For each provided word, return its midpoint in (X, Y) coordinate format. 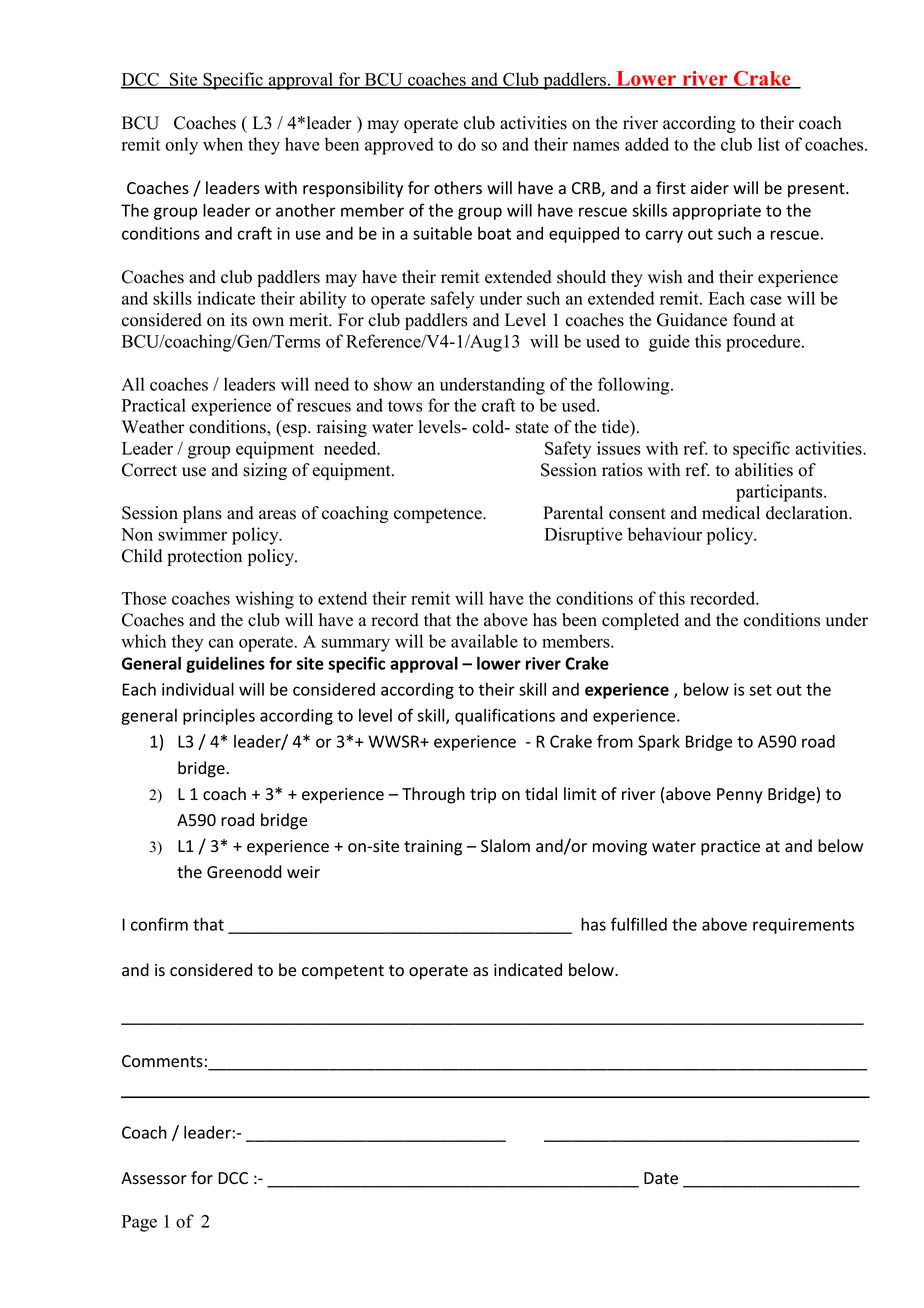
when (223, 144)
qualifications (505, 716)
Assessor (154, 1178)
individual (198, 689)
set (761, 690)
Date (661, 1178)
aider (710, 188)
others (458, 188)
